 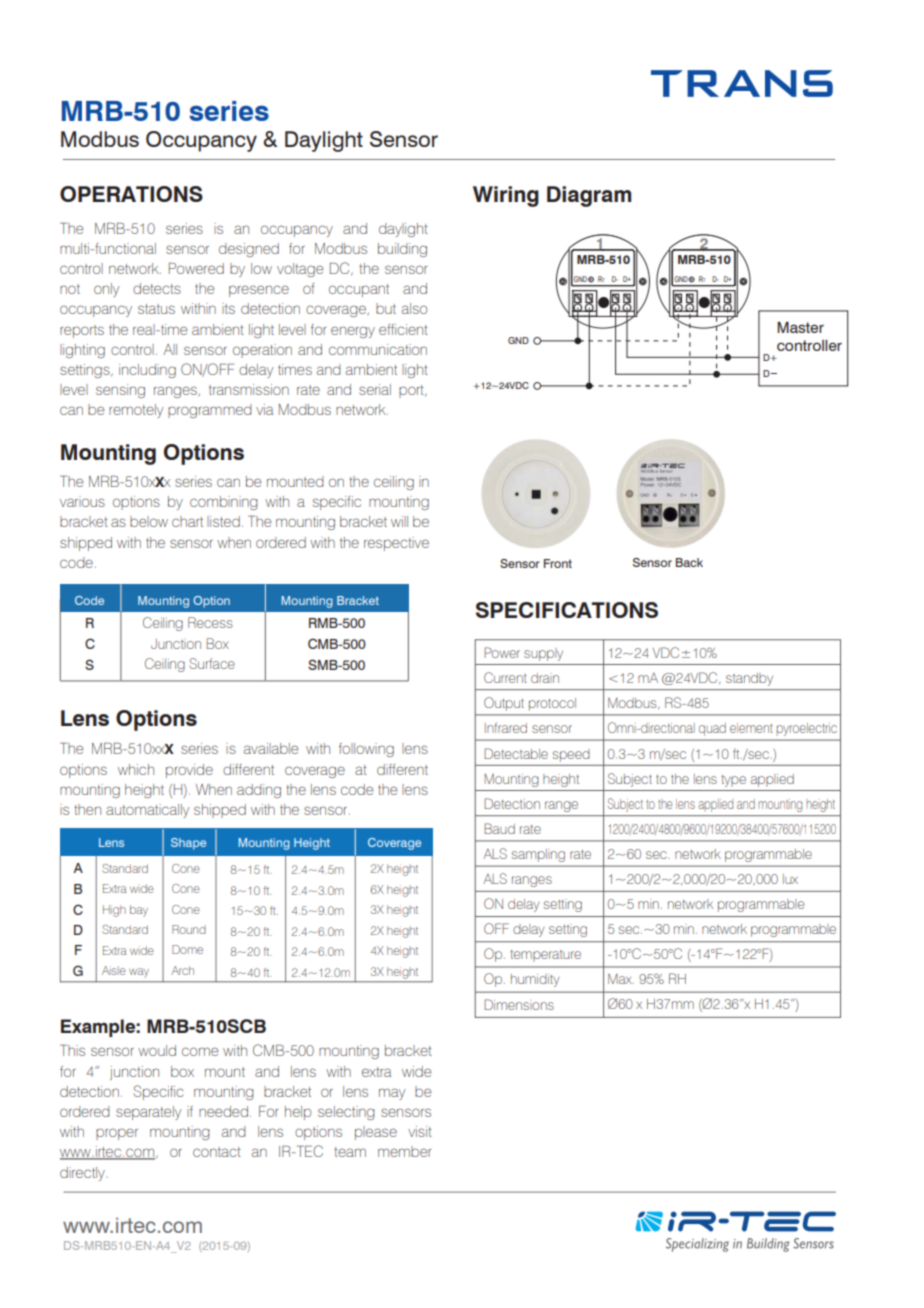 I want to click on Diagram, so click(x=589, y=196).
